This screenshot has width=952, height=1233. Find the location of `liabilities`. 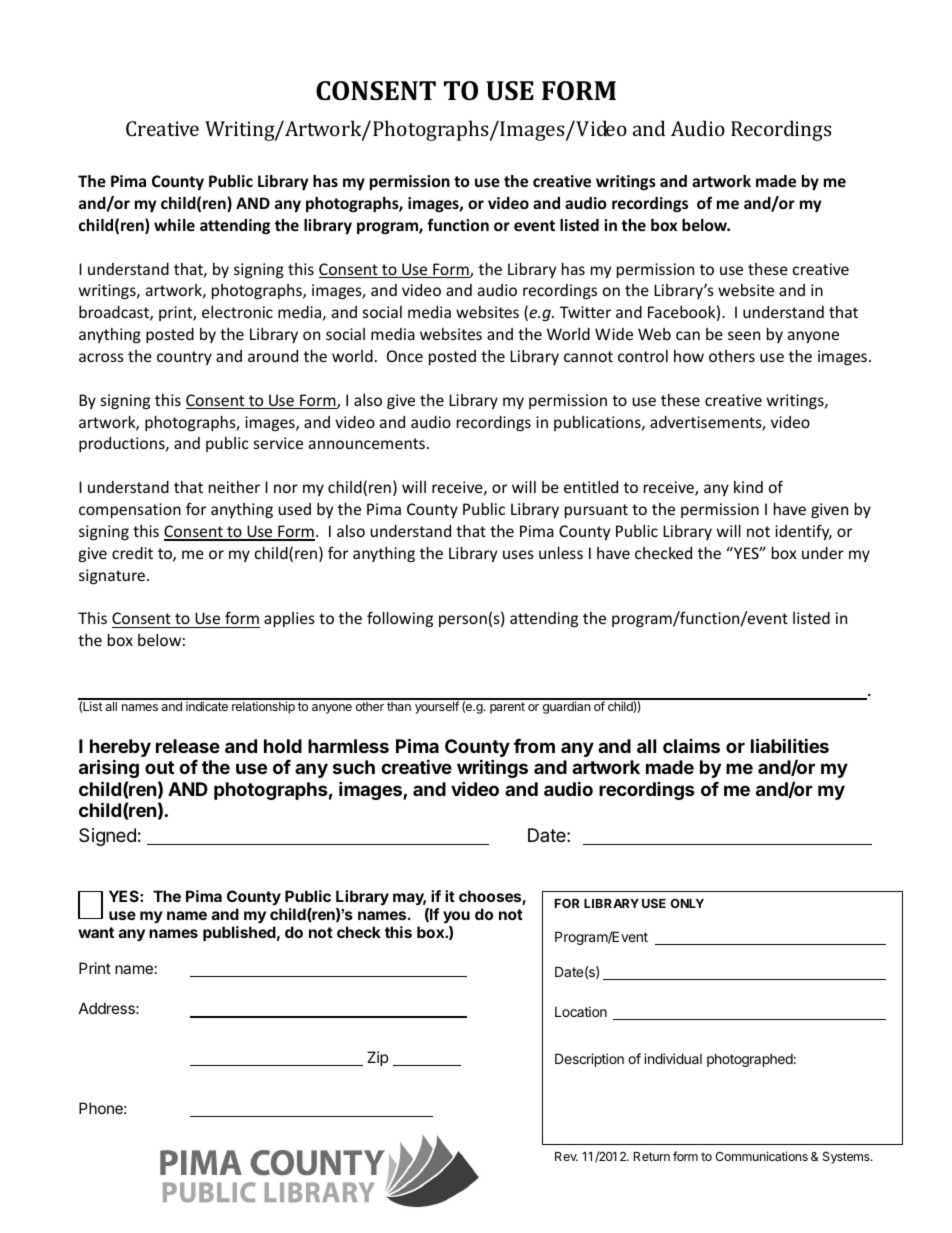

liabilities is located at coordinates (790, 745).
